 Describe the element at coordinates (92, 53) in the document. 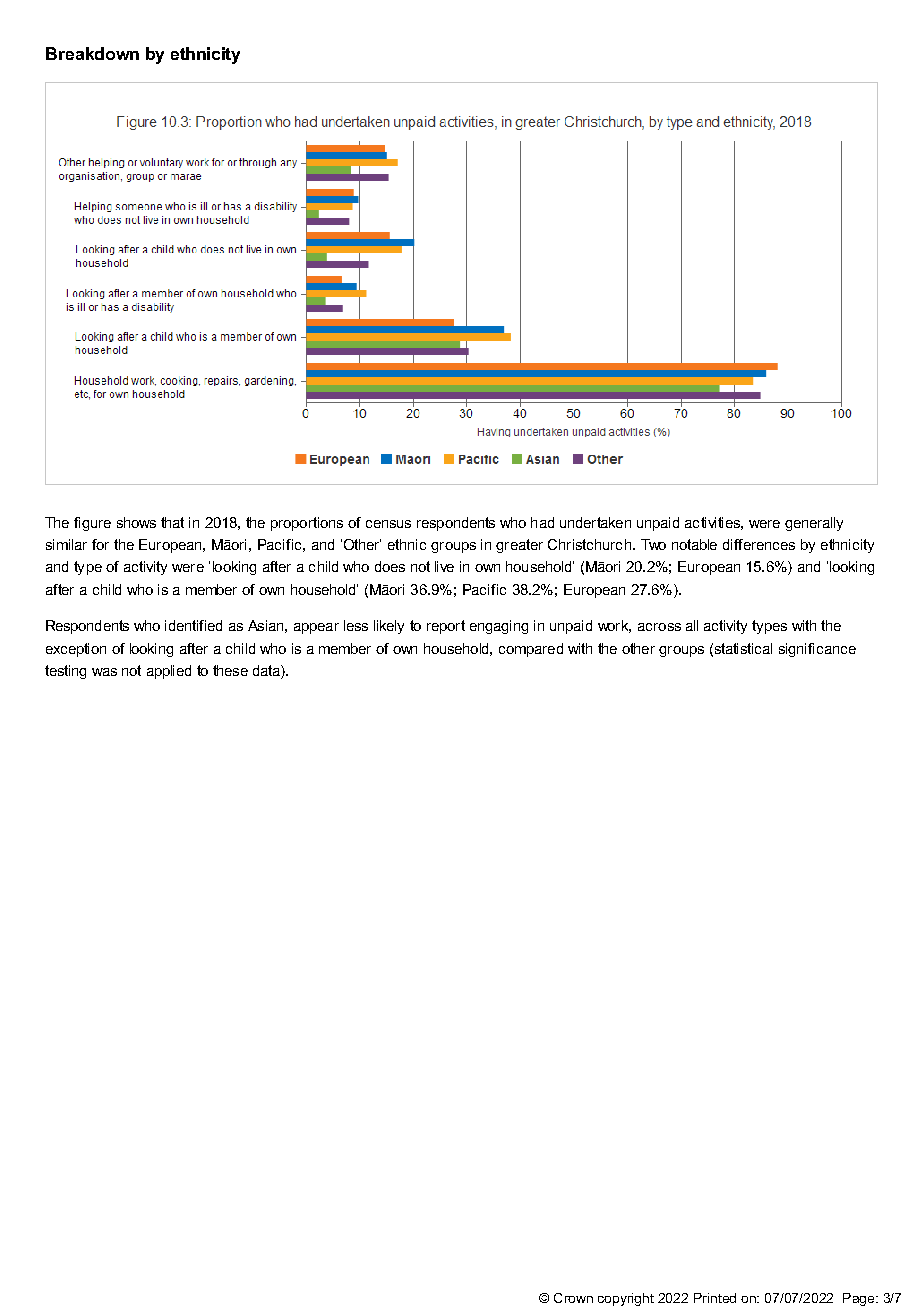

I see `Breakdown` at that location.
